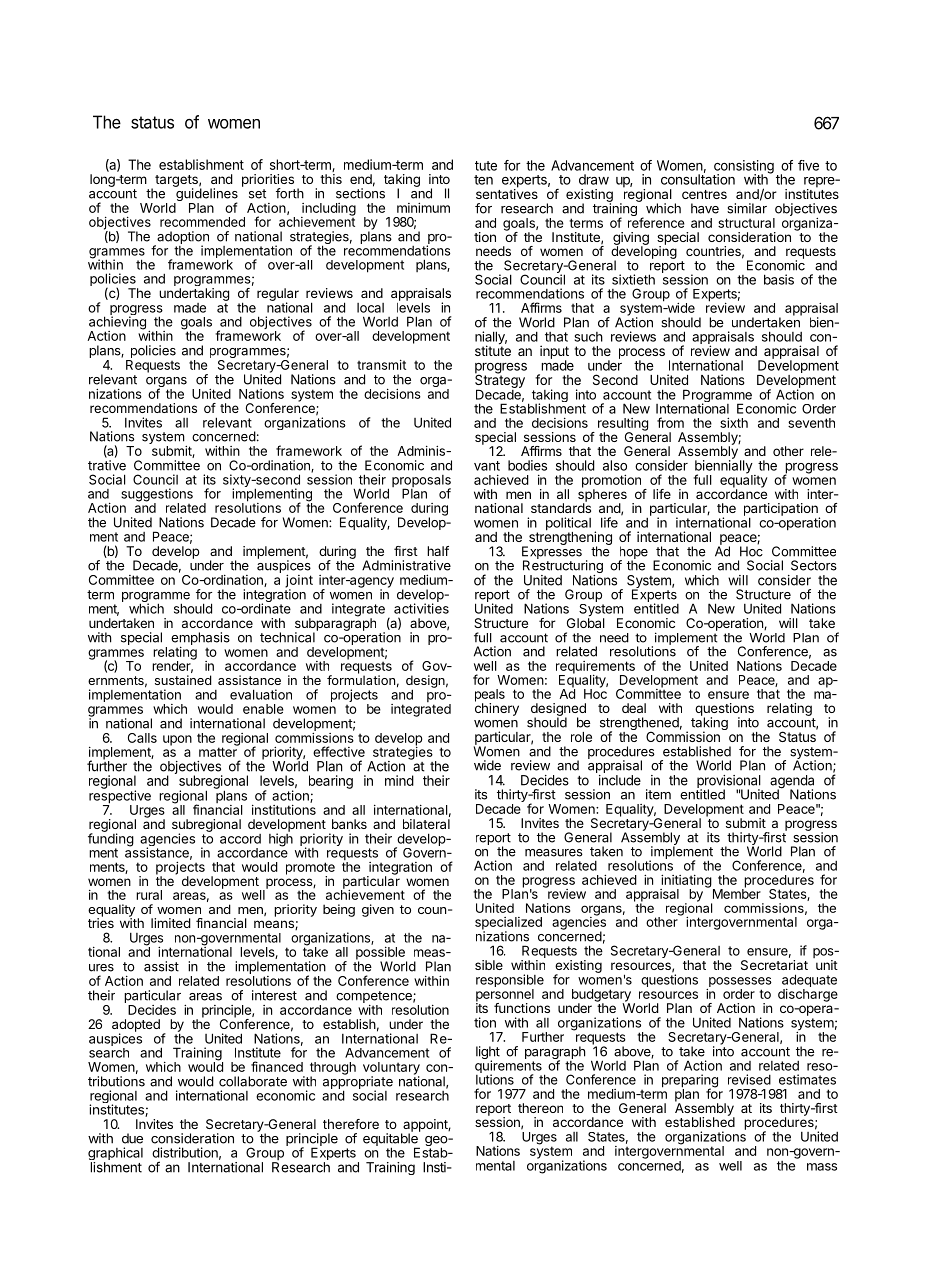 This page has height=1288, width=933. I want to click on guidelines, so click(206, 195).
